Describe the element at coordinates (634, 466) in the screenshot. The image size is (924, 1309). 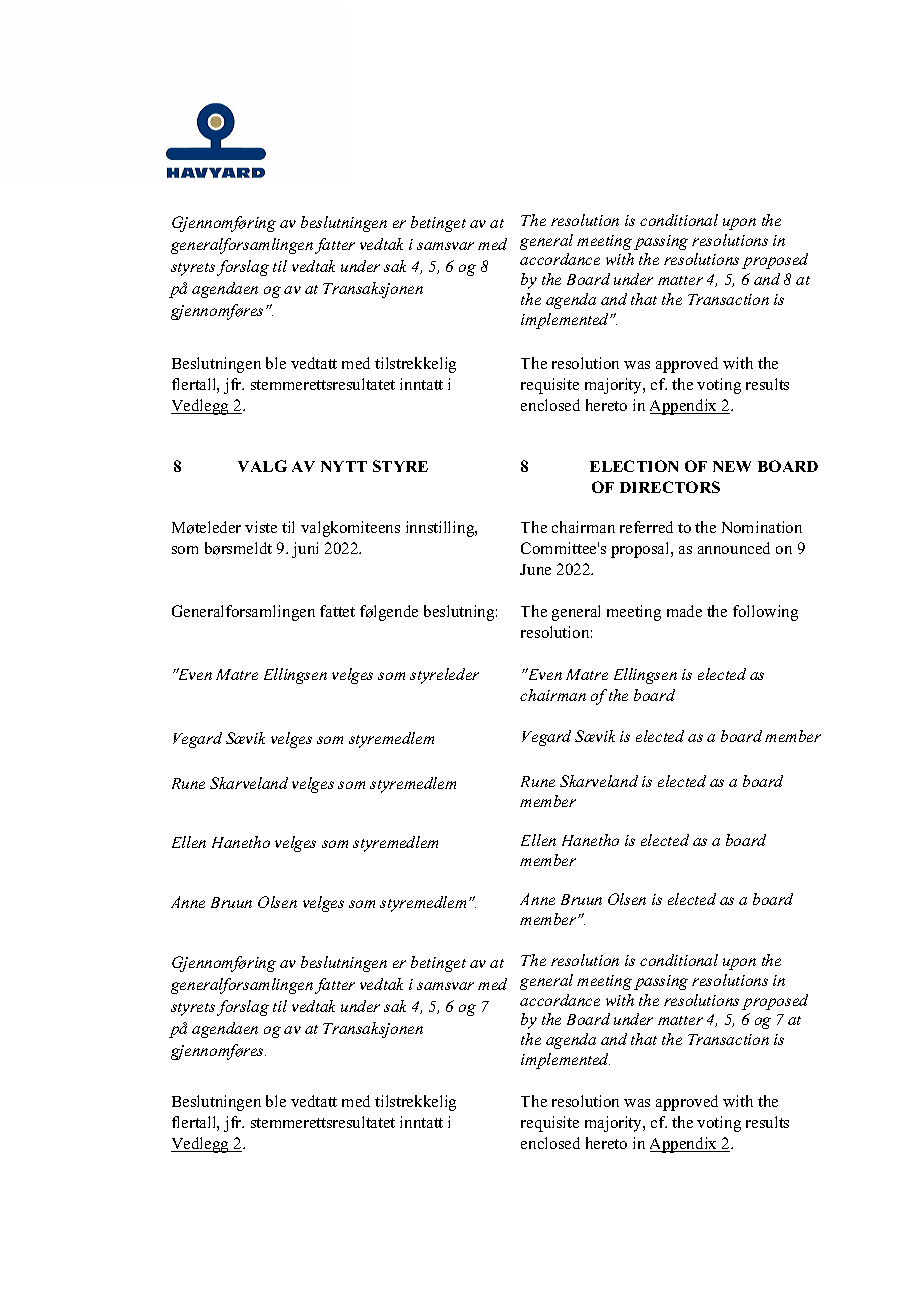
I see `ELECTION` at that location.
